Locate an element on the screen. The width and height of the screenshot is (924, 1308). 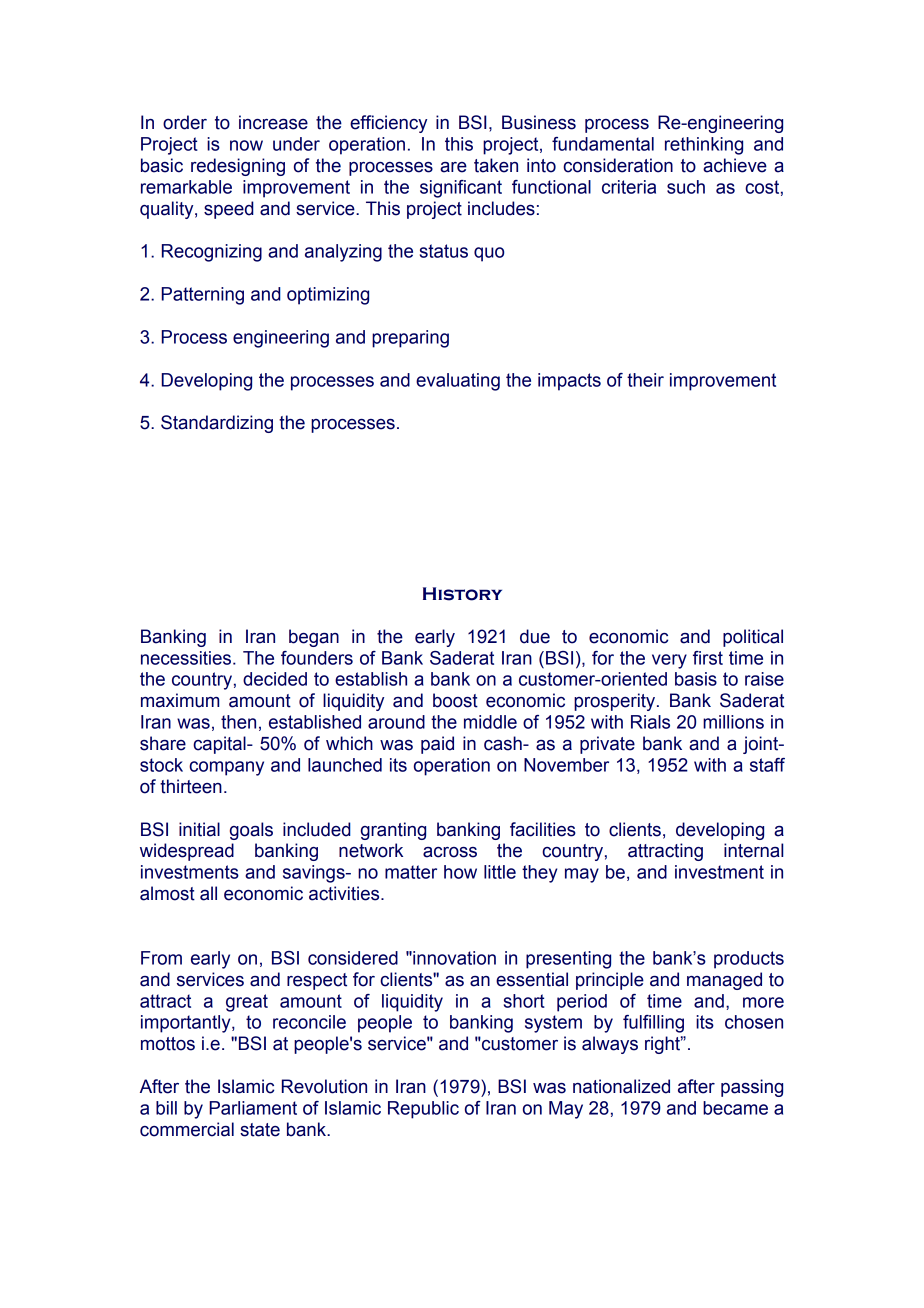
became is located at coordinates (735, 1108).
